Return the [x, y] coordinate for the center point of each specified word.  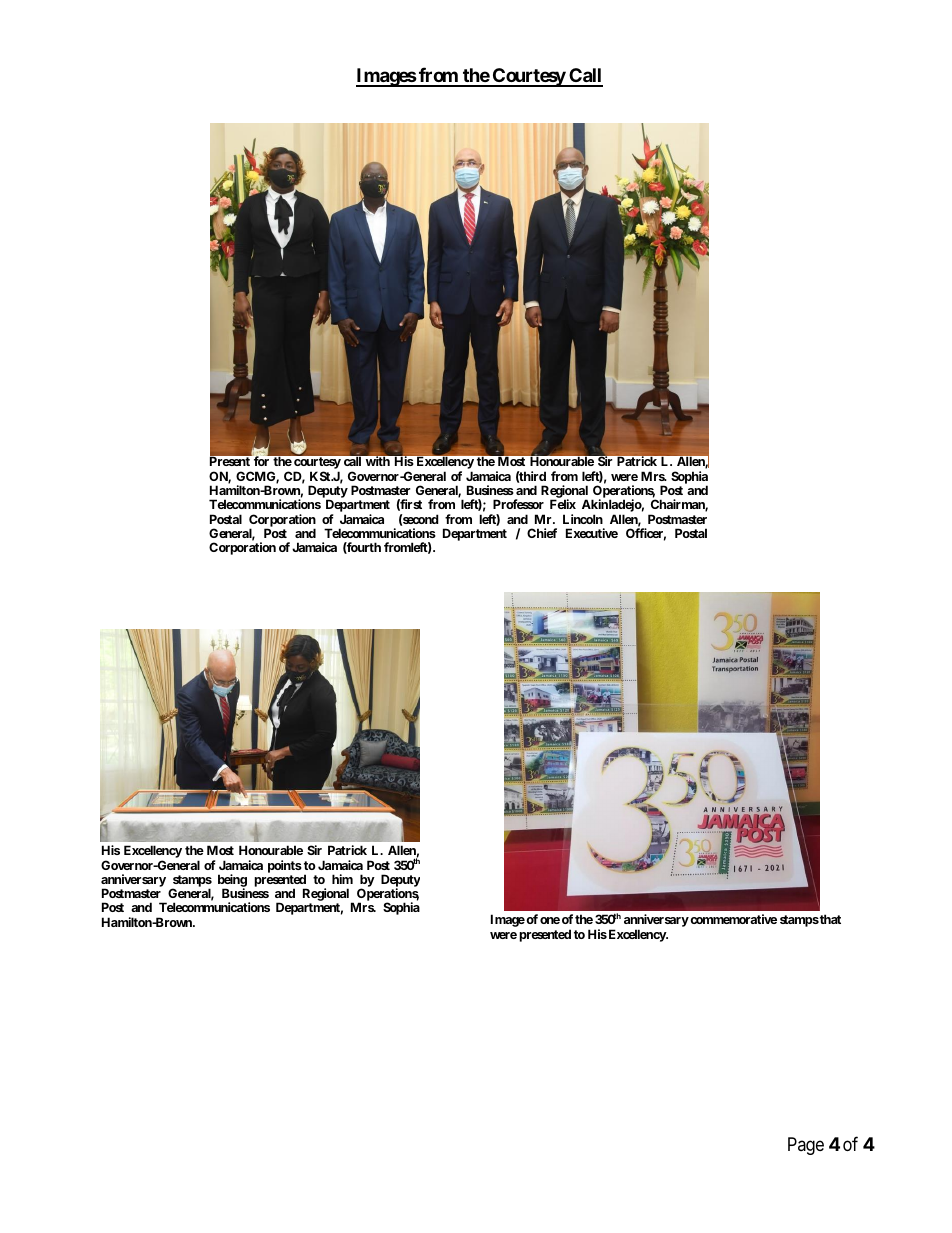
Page [806, 1146]
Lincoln [583, 519]
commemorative [733, 919]
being [232, 881]
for [261, 461]
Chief [542, 533]
